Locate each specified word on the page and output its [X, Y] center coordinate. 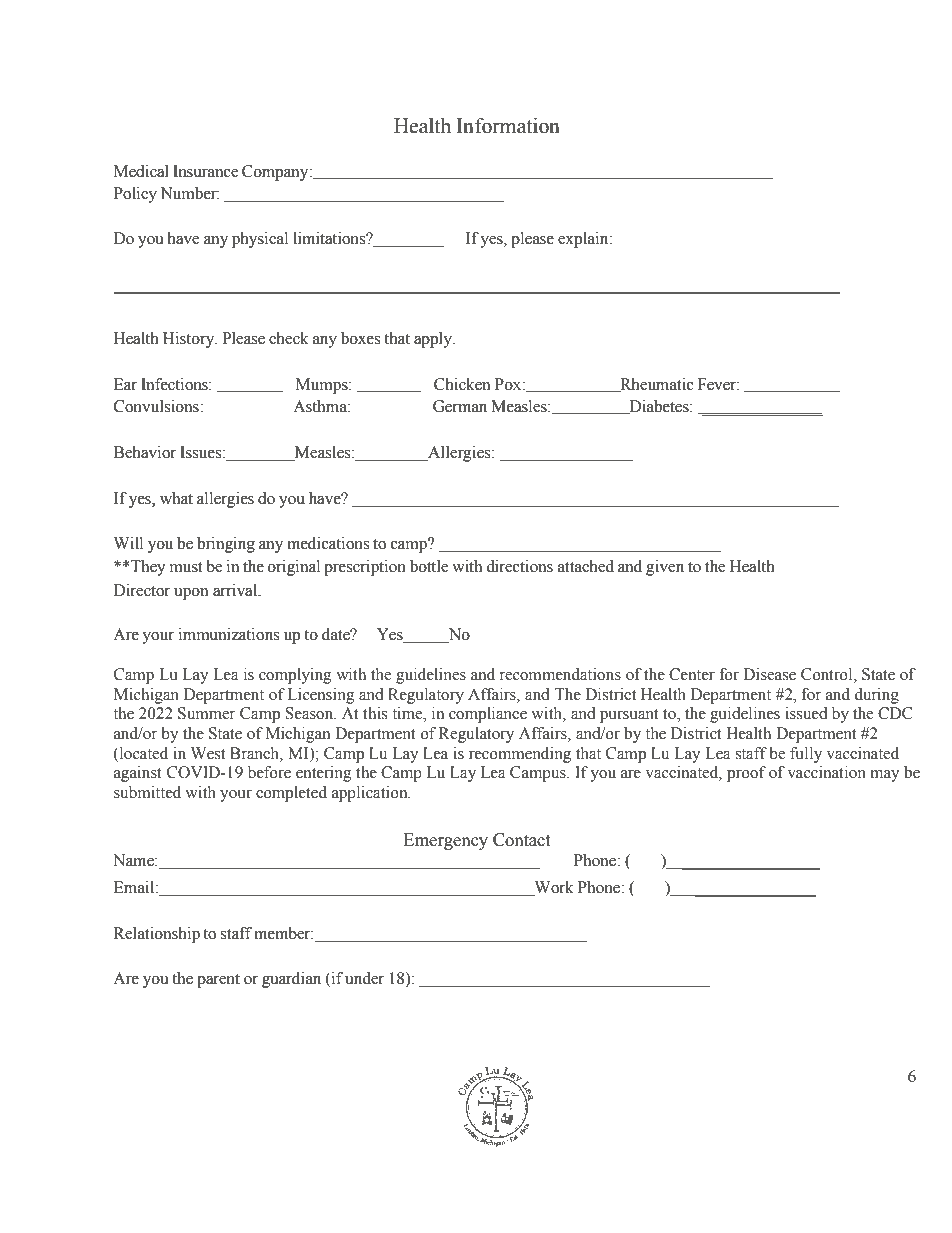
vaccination [826, 772]
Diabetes [659, 407]
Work [553, 888]
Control [828, 675]
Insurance [206, 171]
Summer [206, 713]
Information [508, 126]
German [460, 406]
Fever [718, 384]
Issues [202, 452]
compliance [488, 715]
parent [218, 981]
